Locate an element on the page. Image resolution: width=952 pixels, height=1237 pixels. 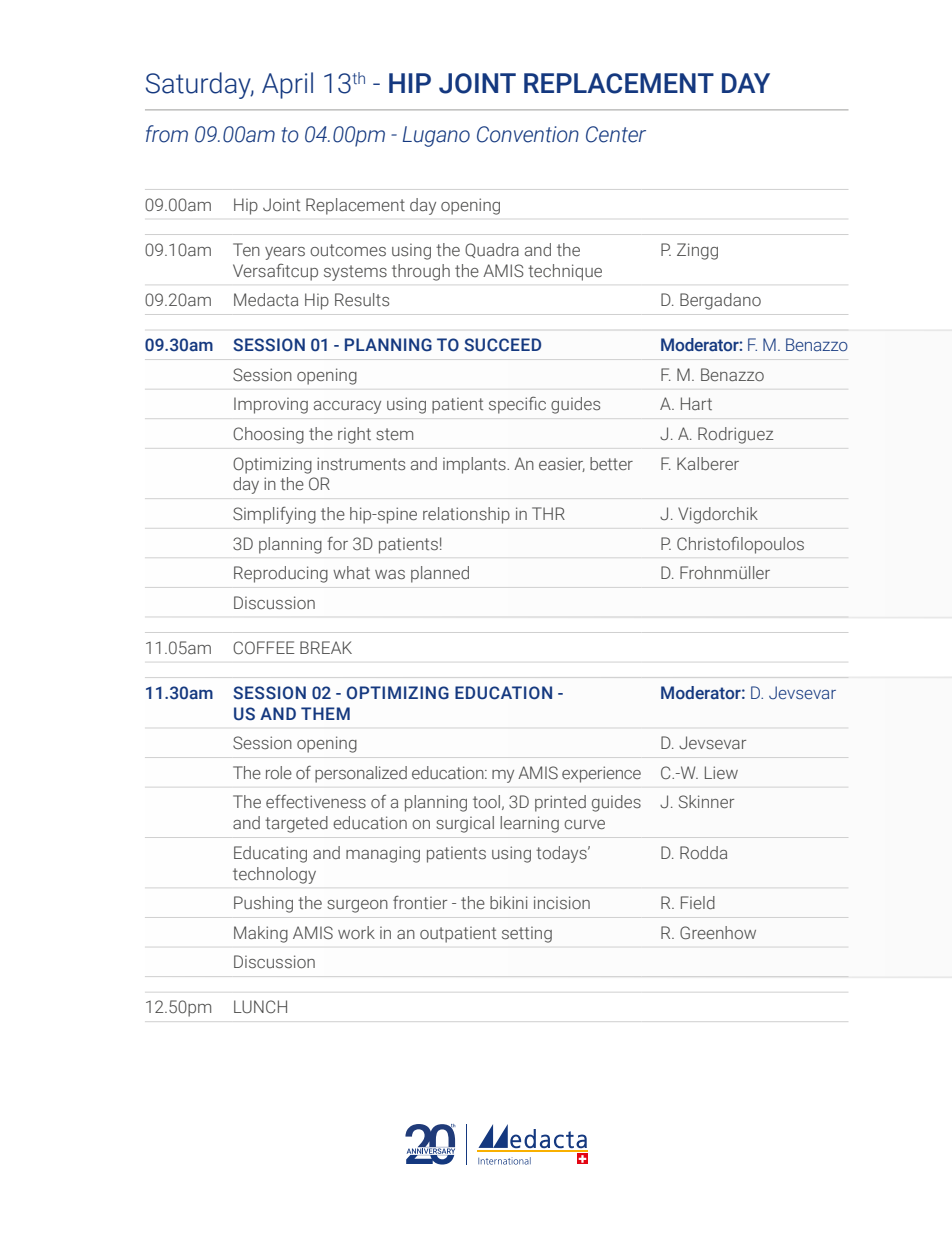
better is located at coordinates (611, 463).
